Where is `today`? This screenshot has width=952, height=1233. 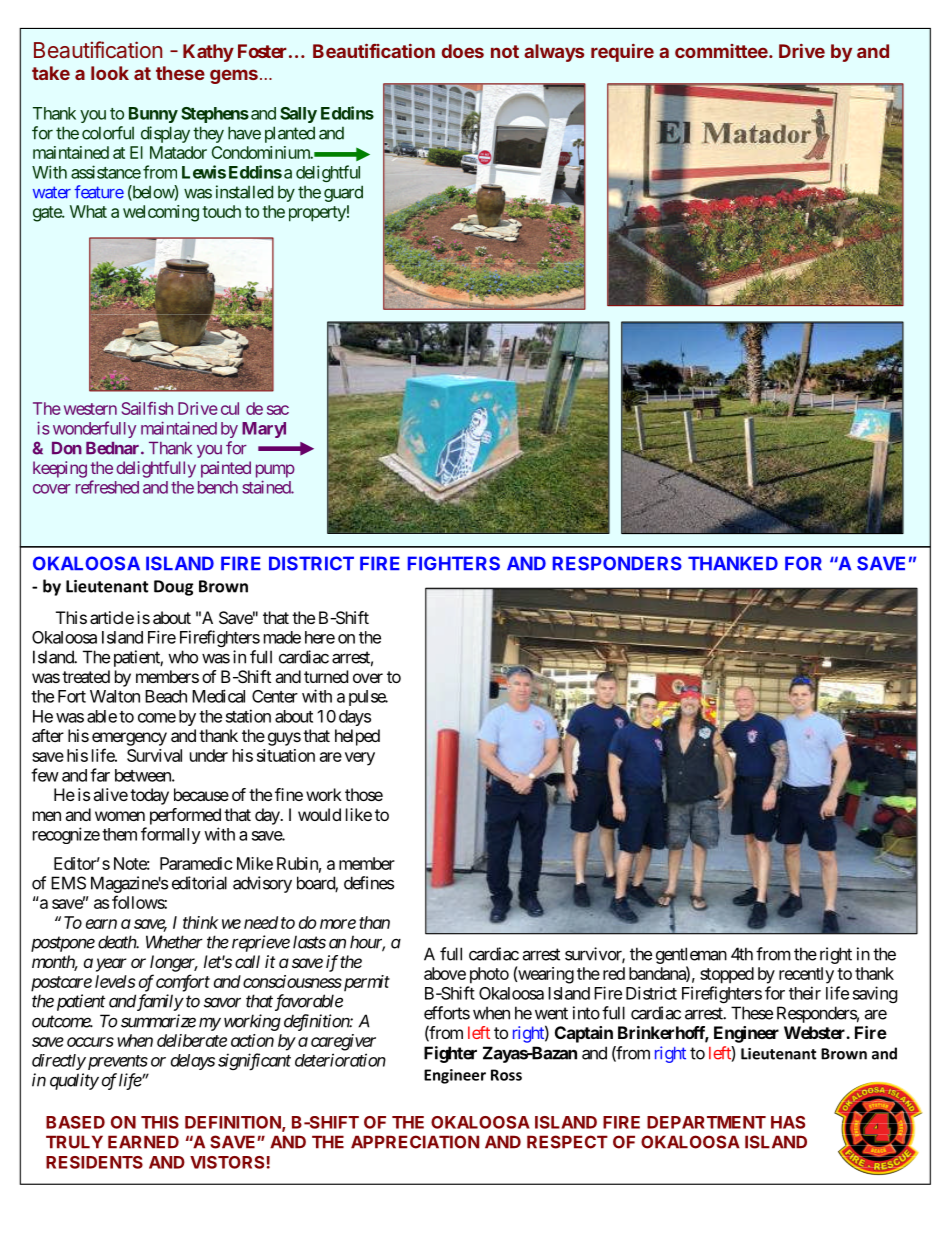
today is located at coordinates (149, 796).
